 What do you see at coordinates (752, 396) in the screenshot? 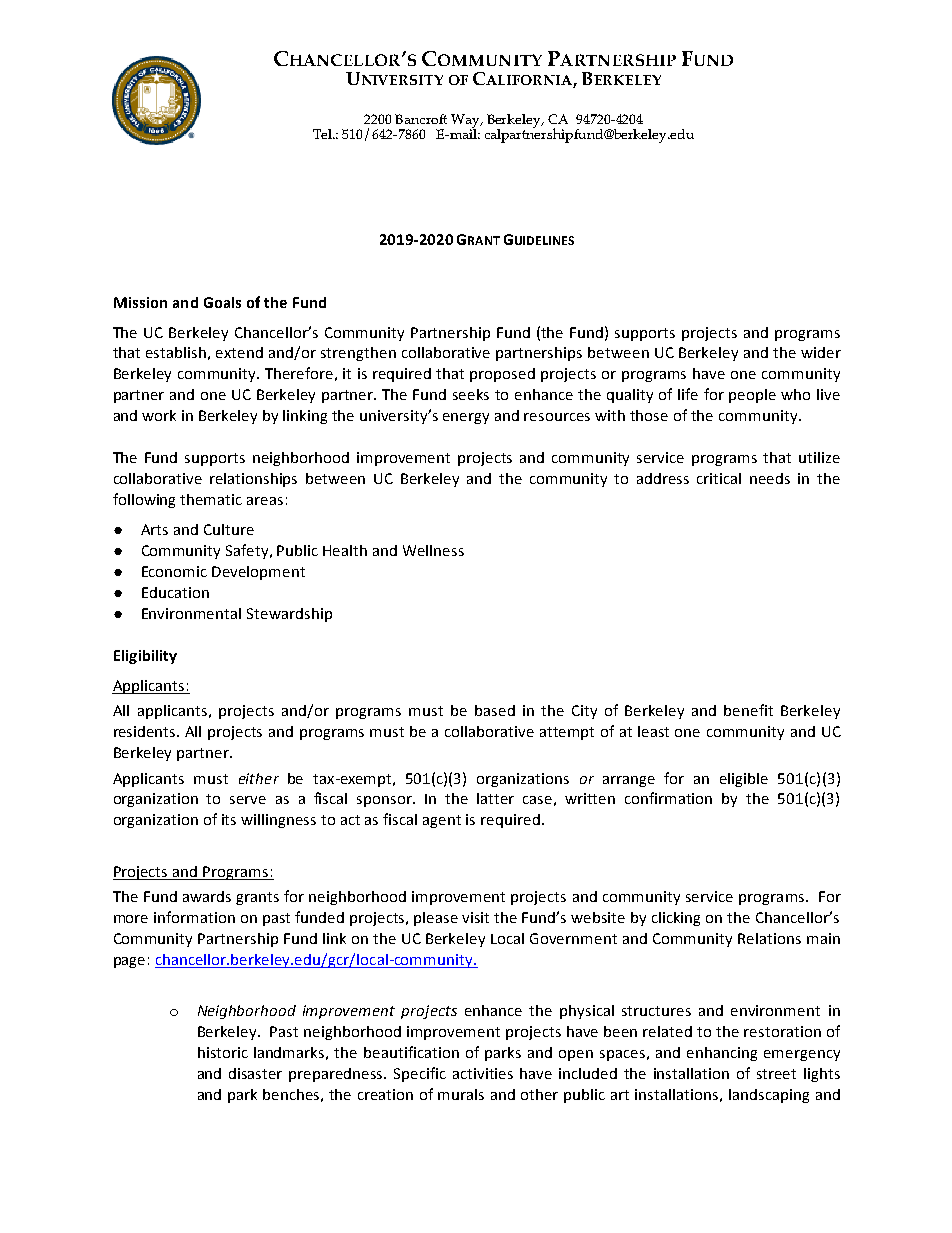
I see `people` at bounding box center [752, 396].
